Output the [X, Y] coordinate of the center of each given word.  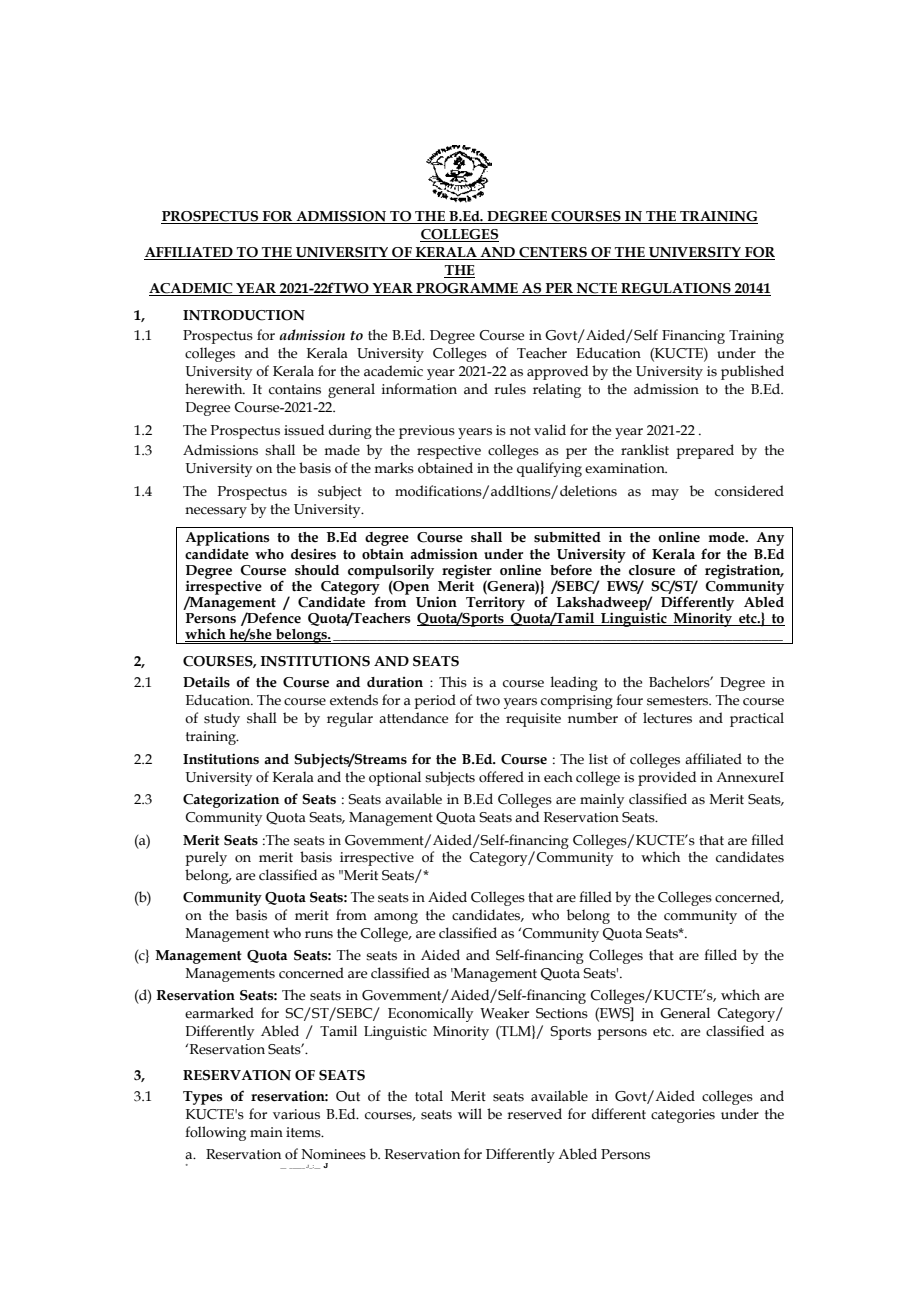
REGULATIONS [676, 289]
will [470, 1113]
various [296, 1114]
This [453, 682]
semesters [679, 701]
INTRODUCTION [244, 315]
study [222, 719]
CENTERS [553, 253]
